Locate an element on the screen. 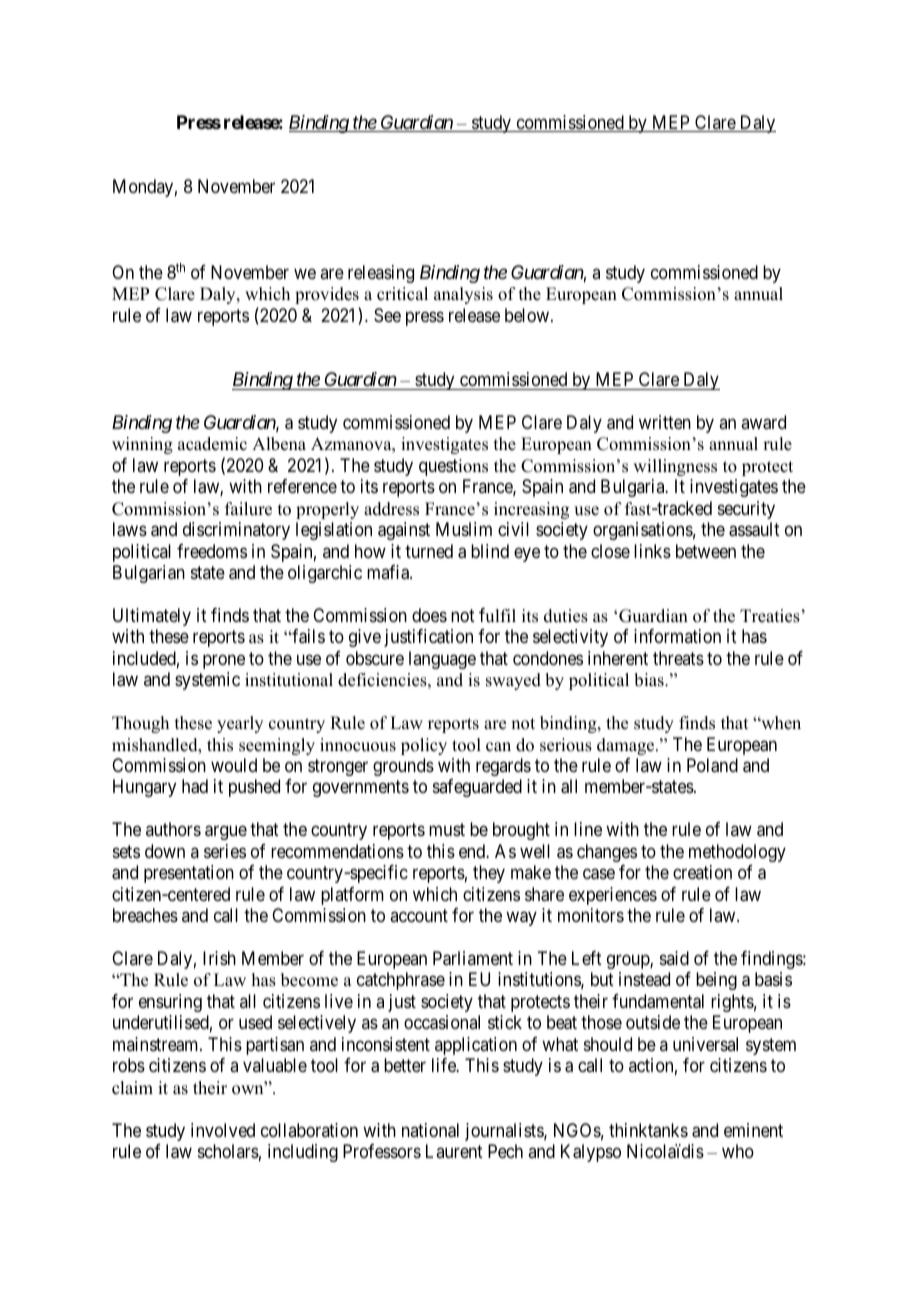 This screenshot has width=924, height=1308. Irish is located at coordinates (219, 958).
